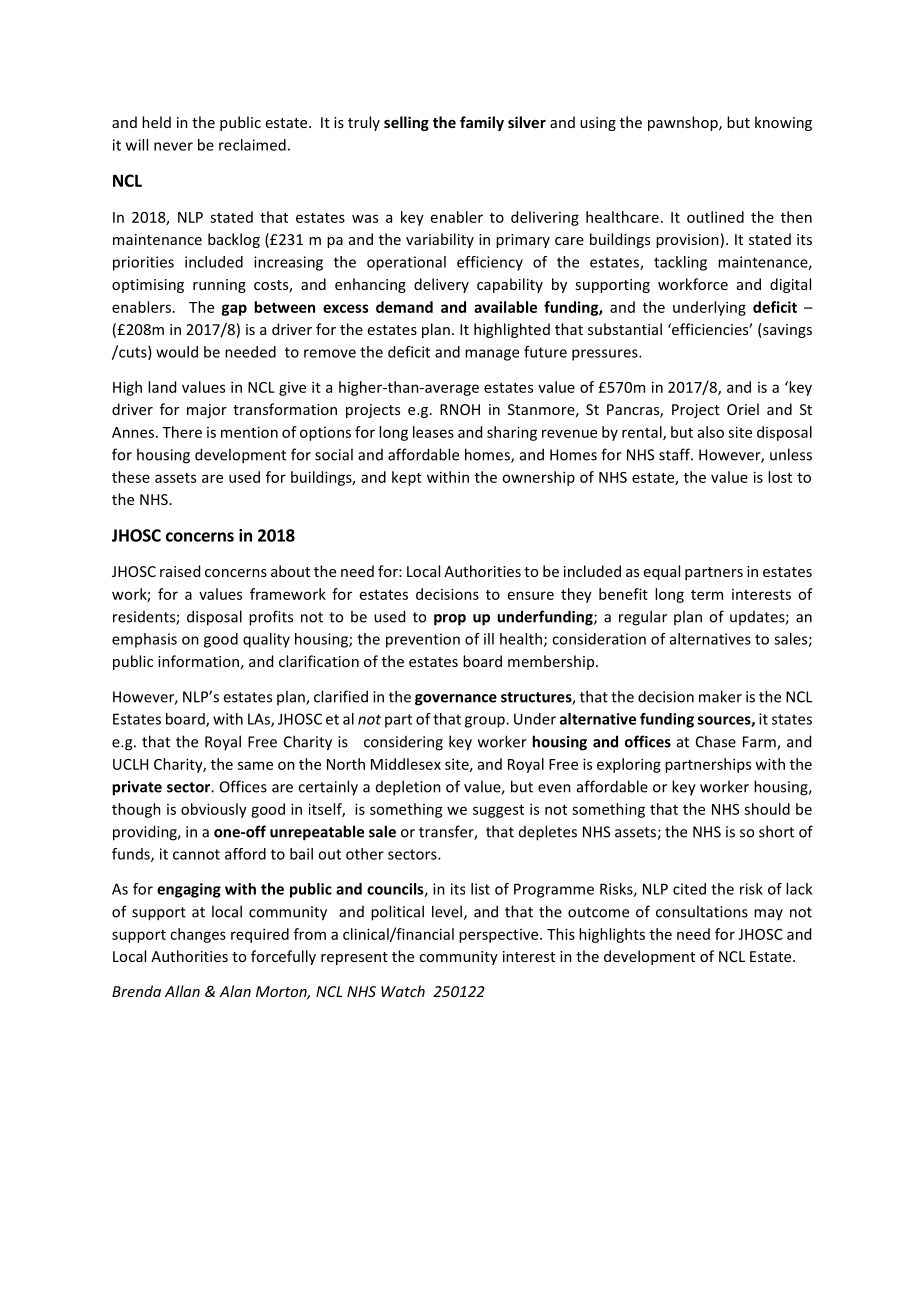 The height and width of the screenshot is (1308, 924). Describe the element at coordinates (531, 595) in the screenshot. I see `ensure` at that location.
